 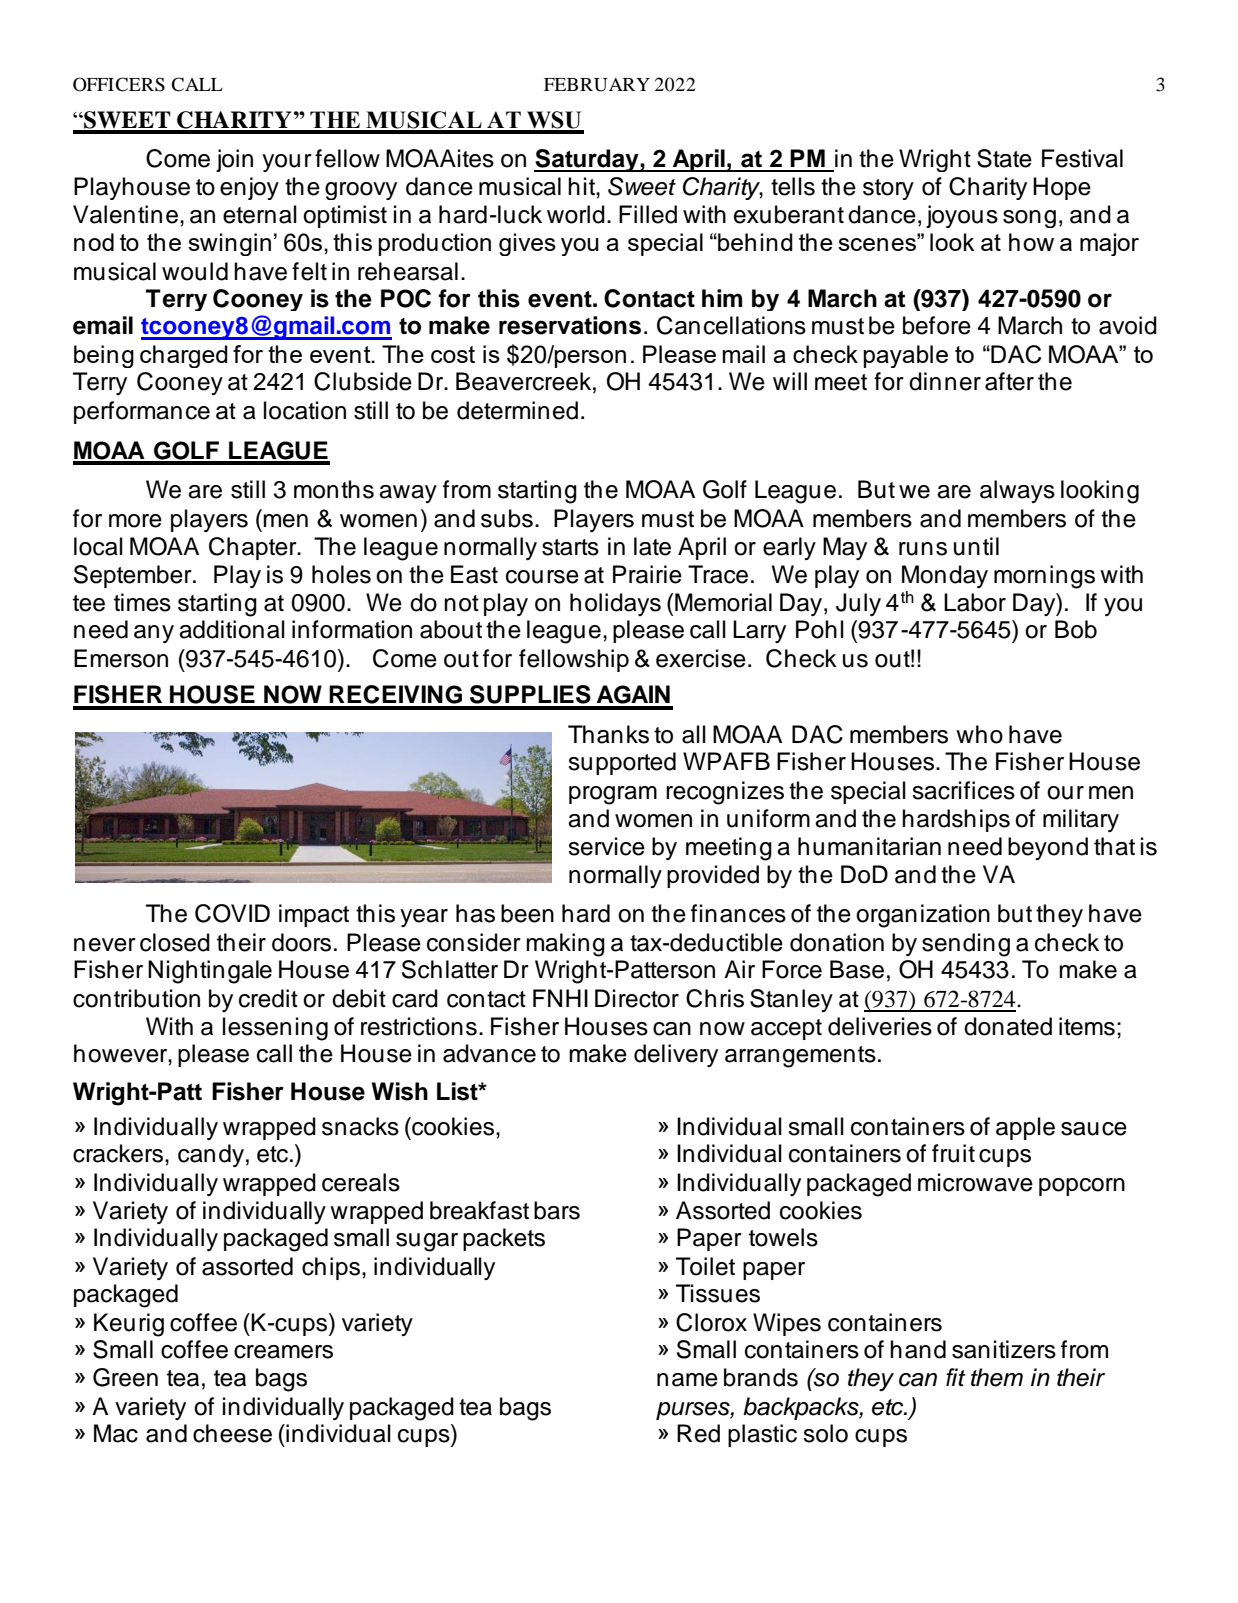 I want to click on Chapter, so click(x=254, y=548).
